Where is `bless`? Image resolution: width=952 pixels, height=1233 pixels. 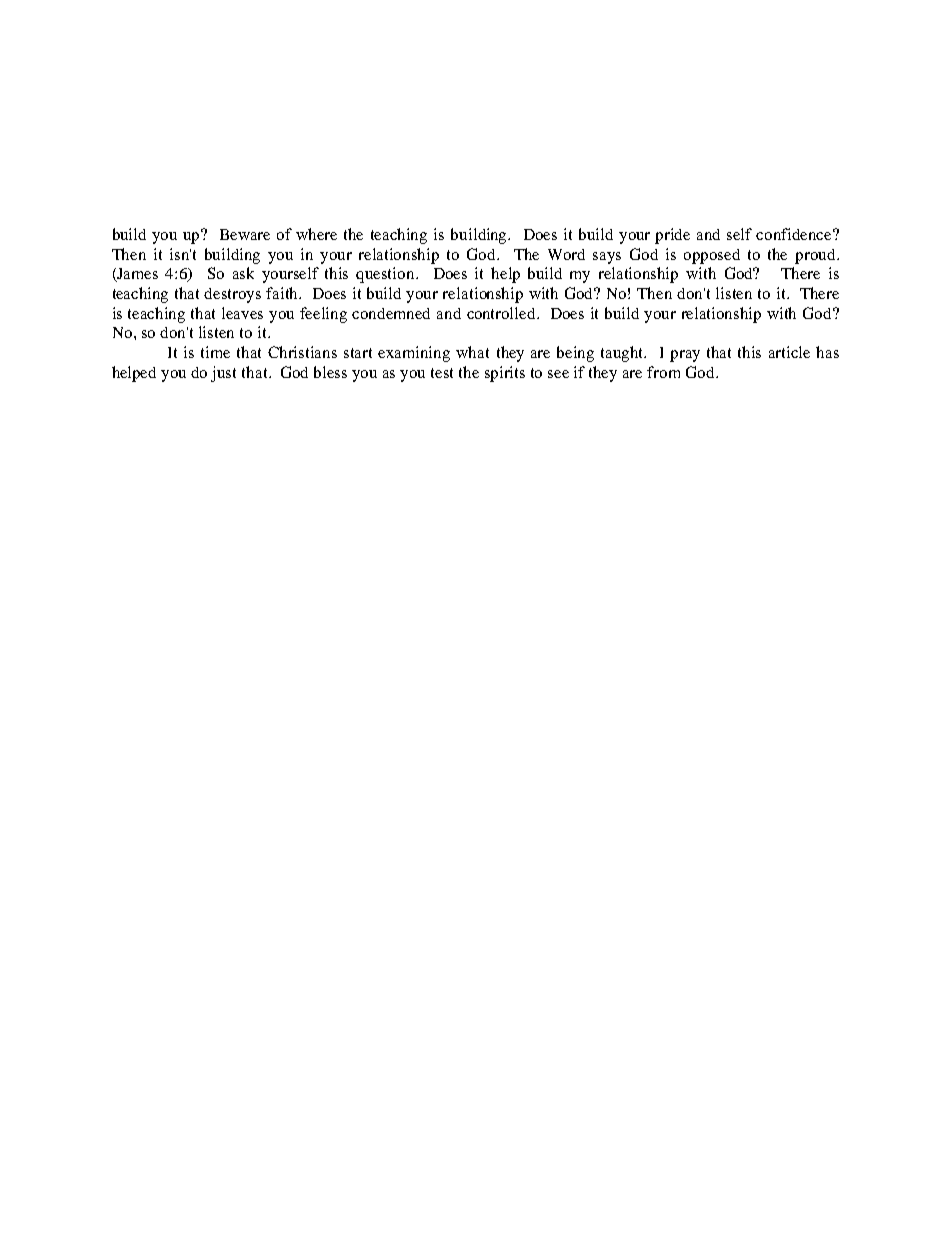
bless is located at coordinates (330, 372).
